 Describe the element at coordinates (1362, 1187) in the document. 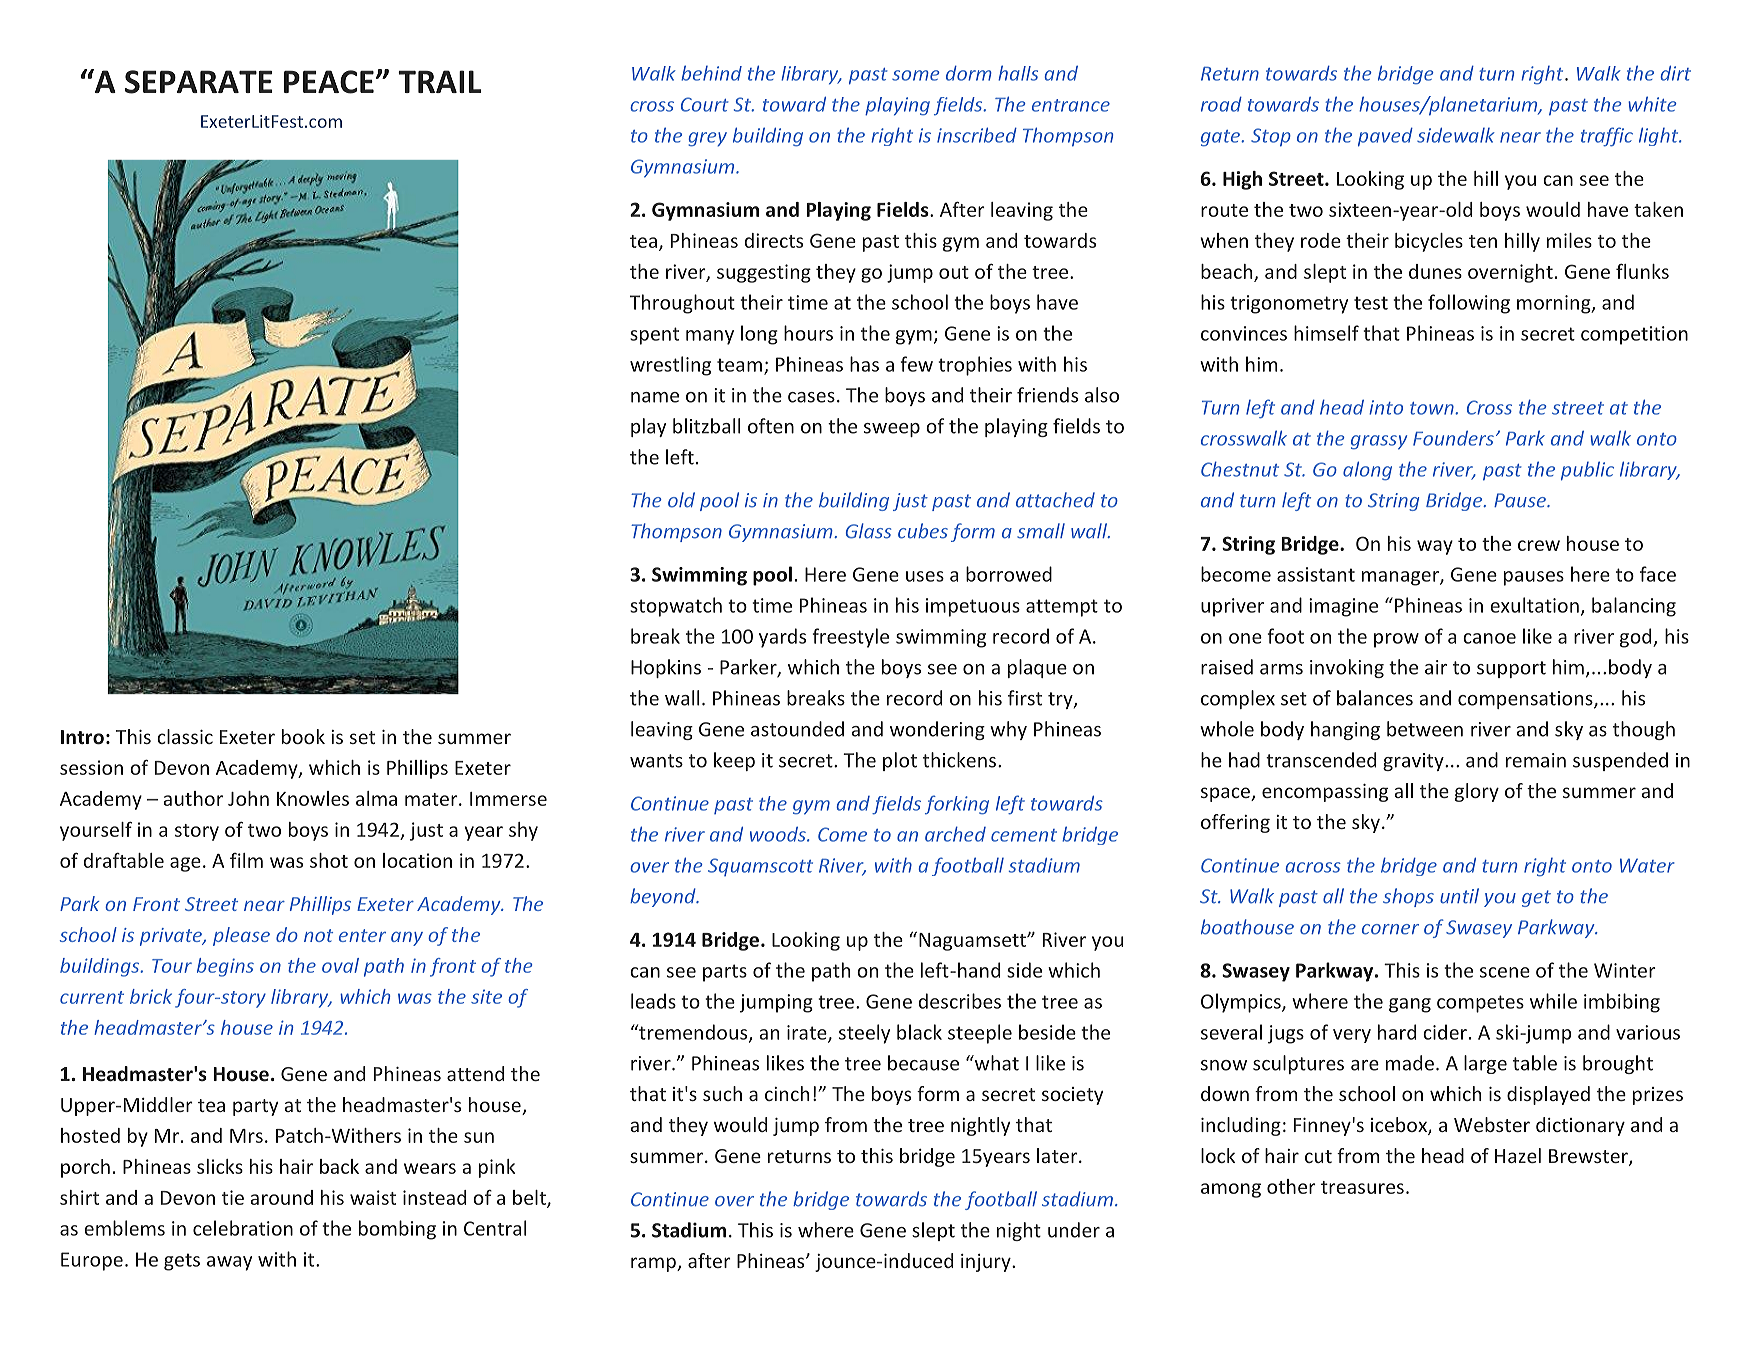

I see `treasures` at that location.
